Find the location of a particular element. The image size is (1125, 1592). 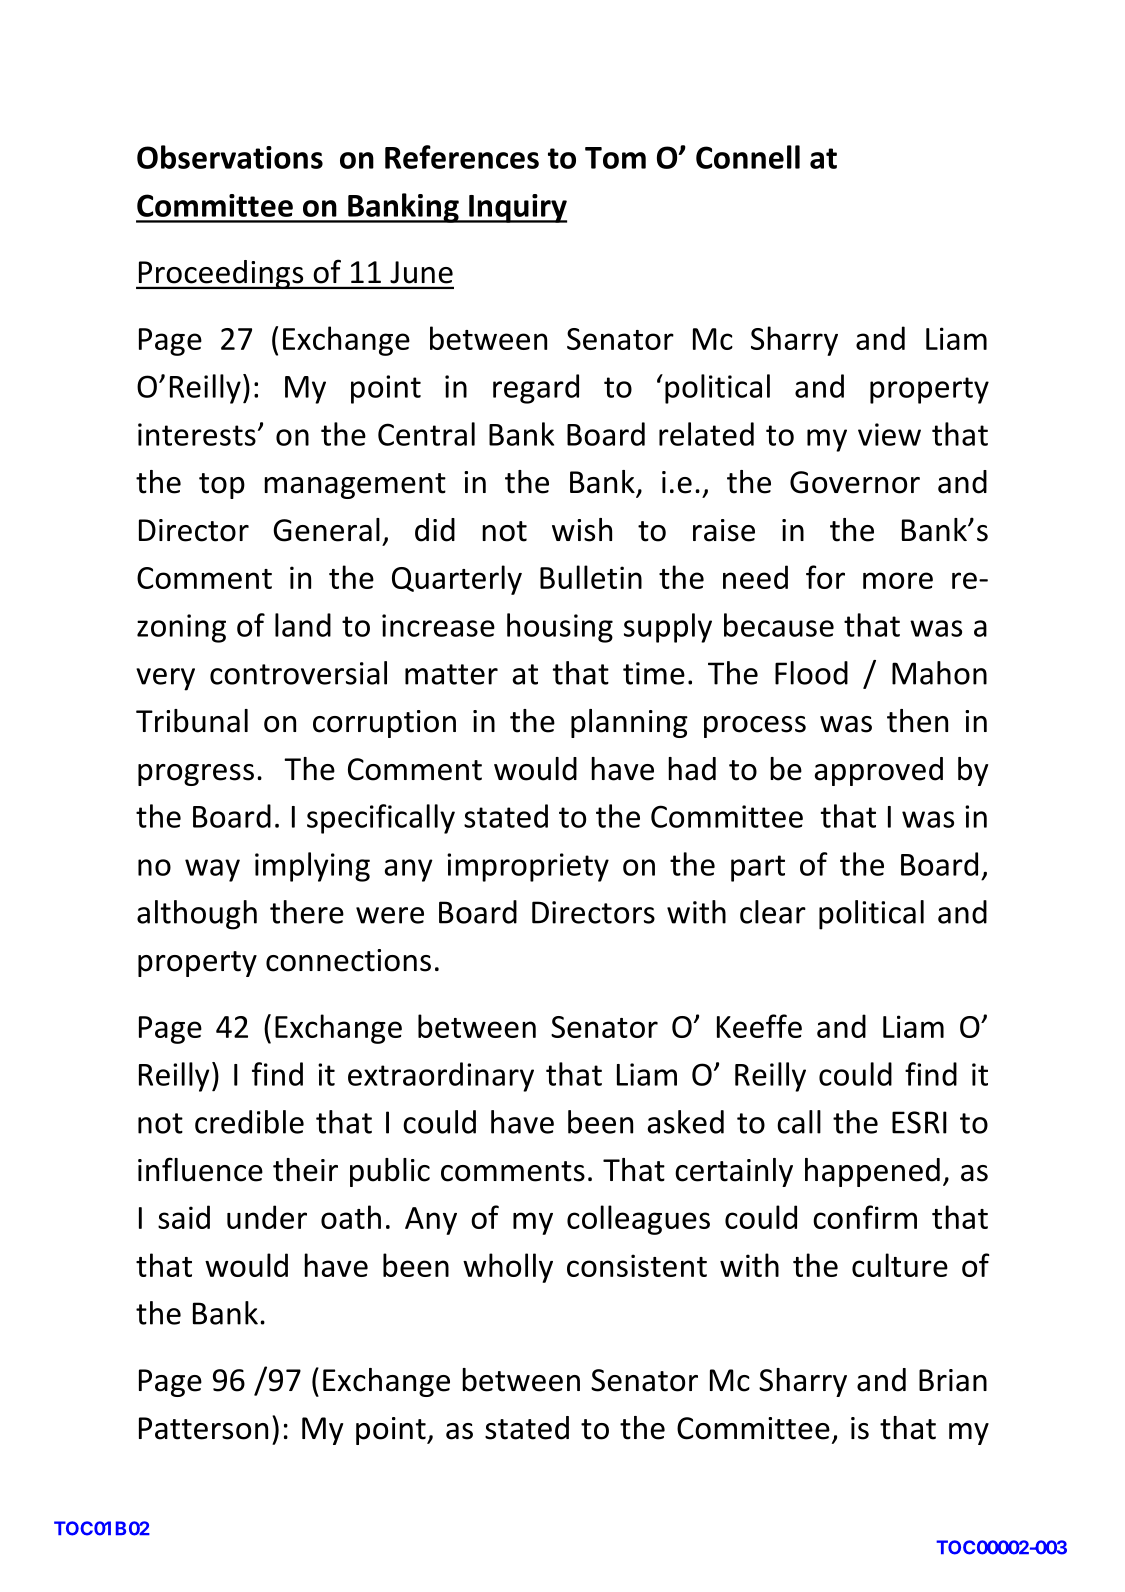

Connell is located at coordinates (748, 157).
